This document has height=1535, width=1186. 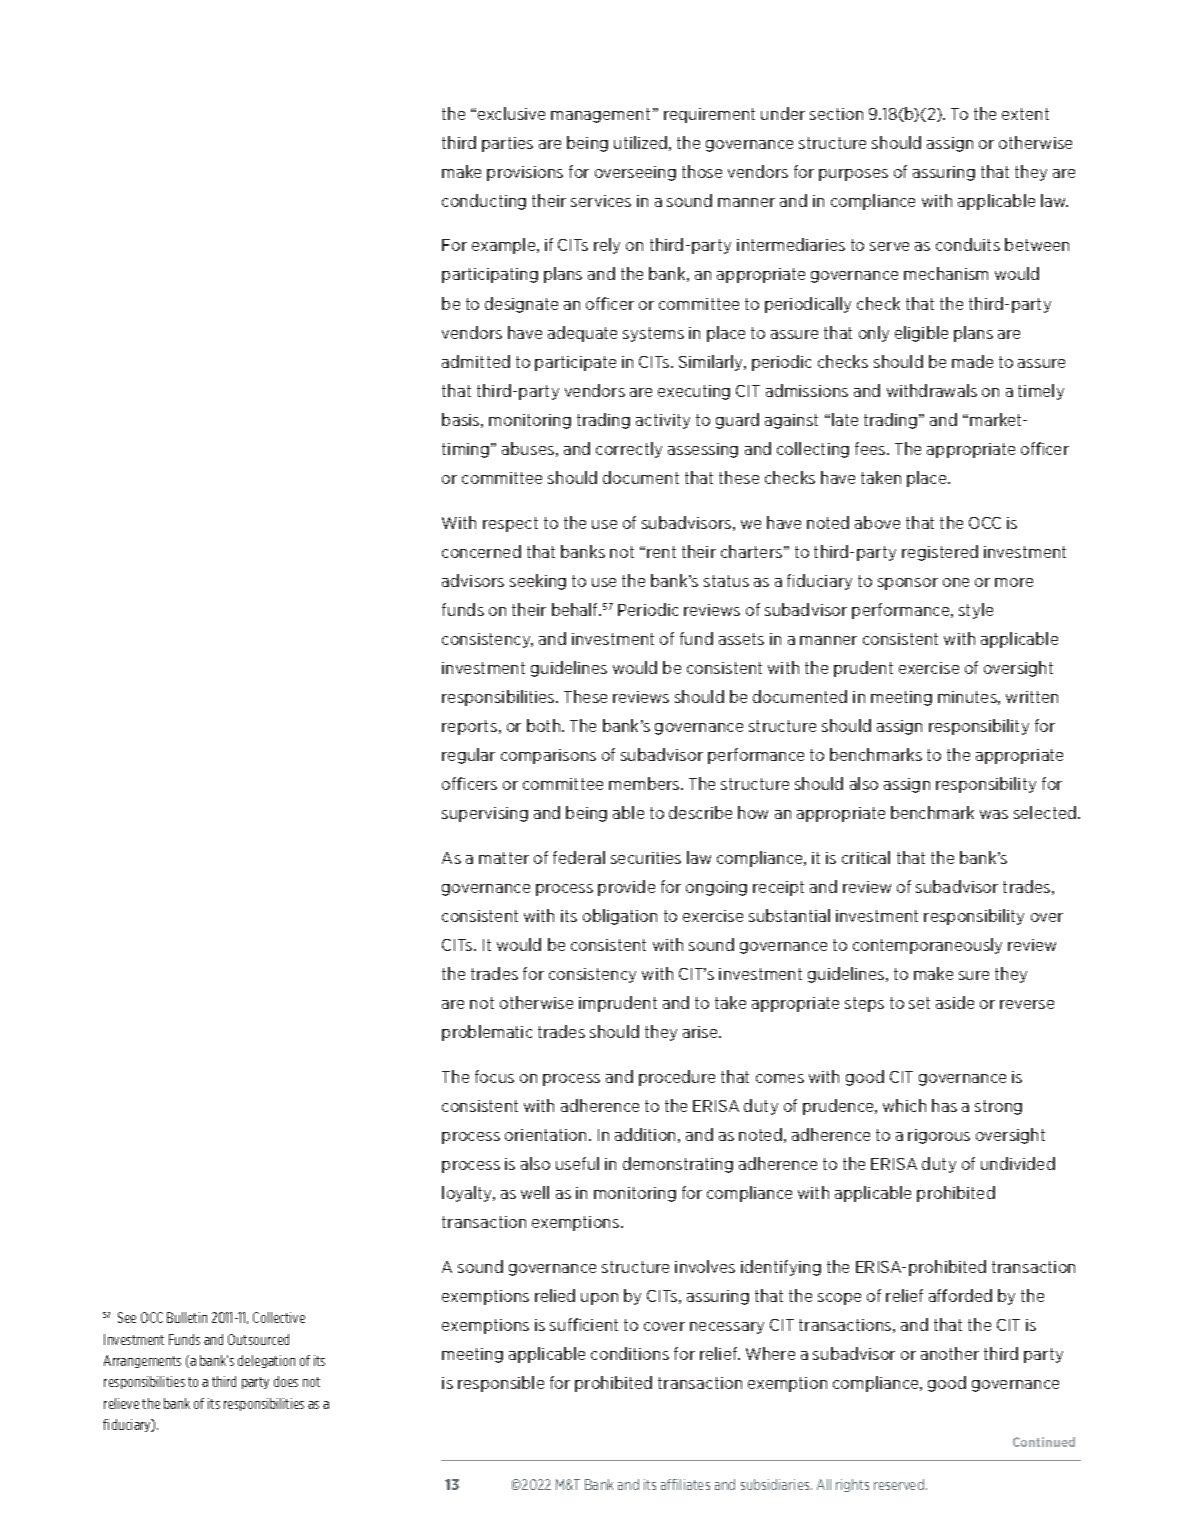 I want to click on one, so click(x=956, y=582).
